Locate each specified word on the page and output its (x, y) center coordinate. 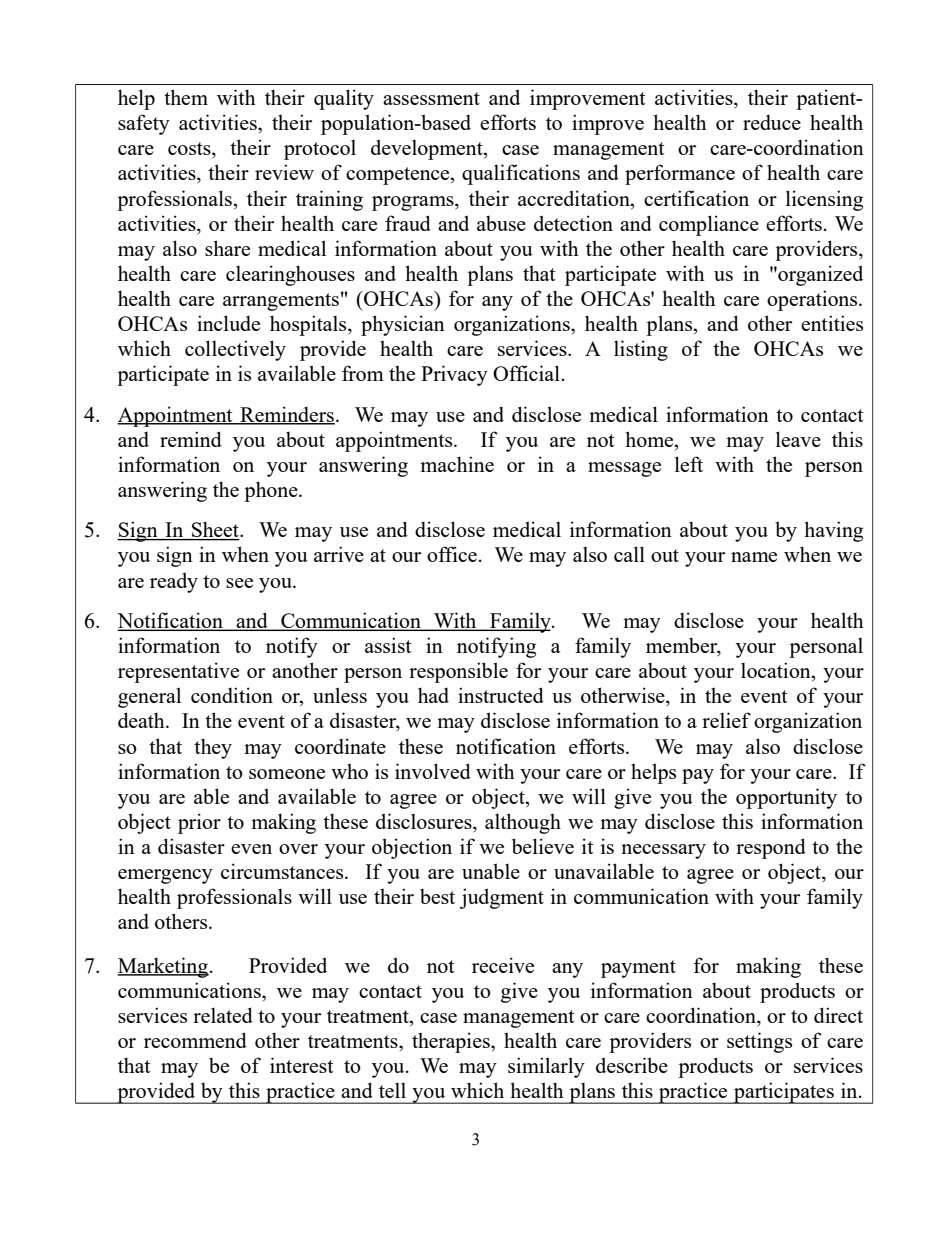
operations (813, 300)
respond (771, 848)
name (754, 557)
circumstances (283, 871)
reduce (772, 122)
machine (457, 464)
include (228, 323)
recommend (195, 1040)
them (186, 97)
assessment (431, 98)
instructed (501, 695)
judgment (502, 898)
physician (403, 325)
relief (726, 720)
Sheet (215, 530)
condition (232, 695)
